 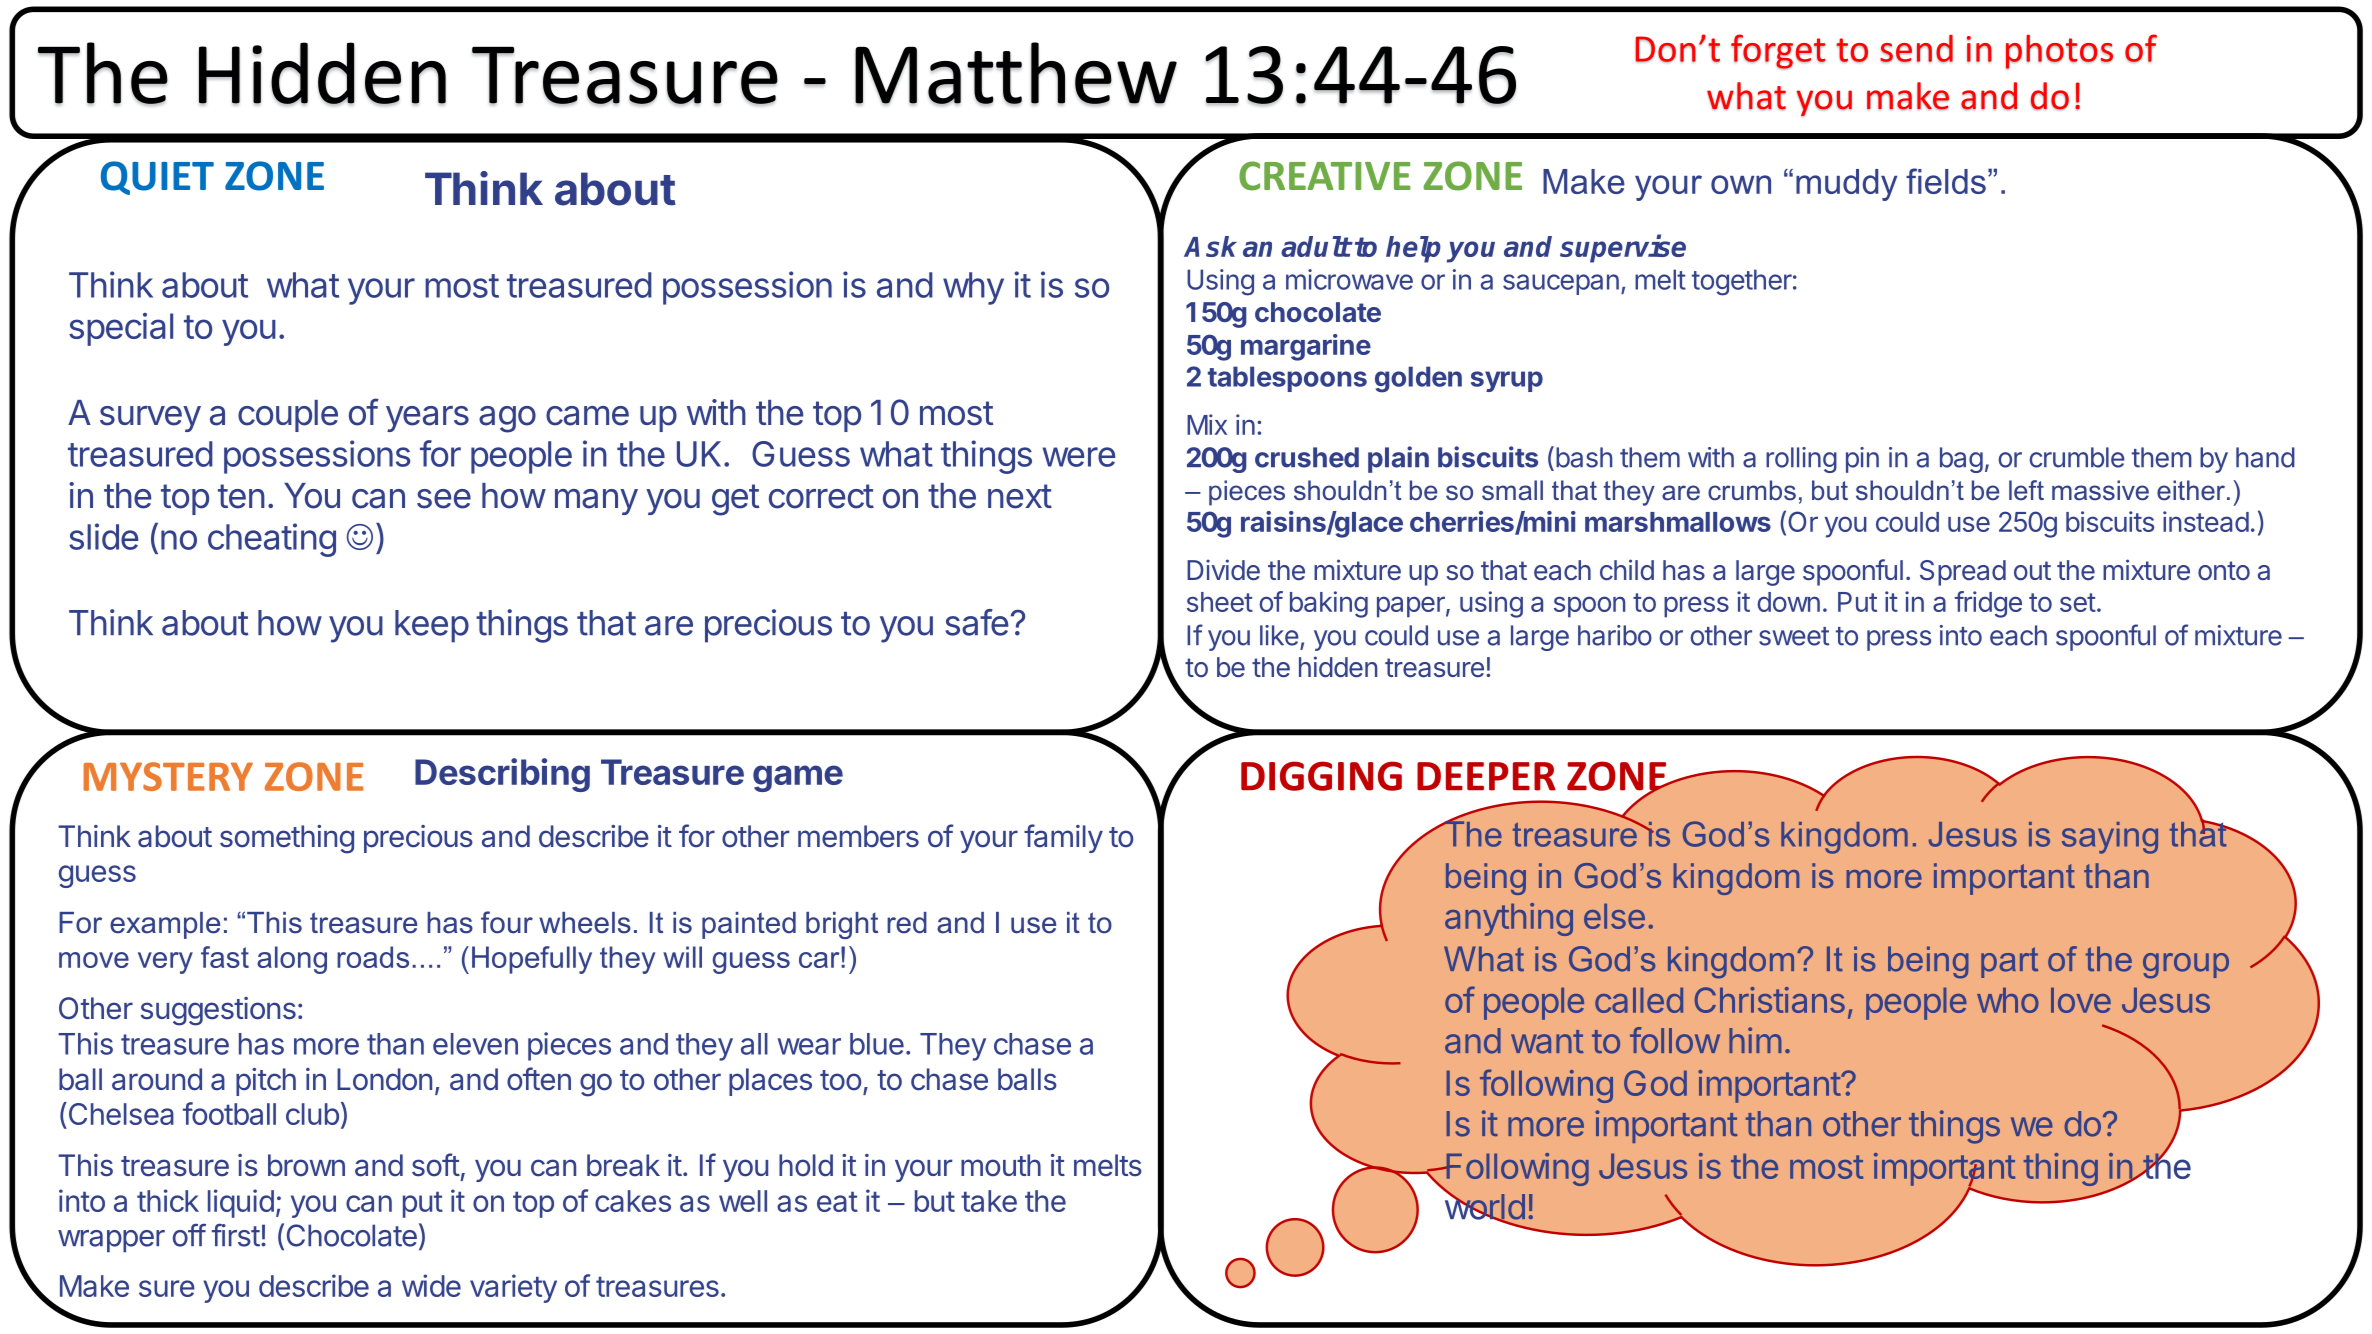 I want to click on roads, so click(x=373, y=957).
